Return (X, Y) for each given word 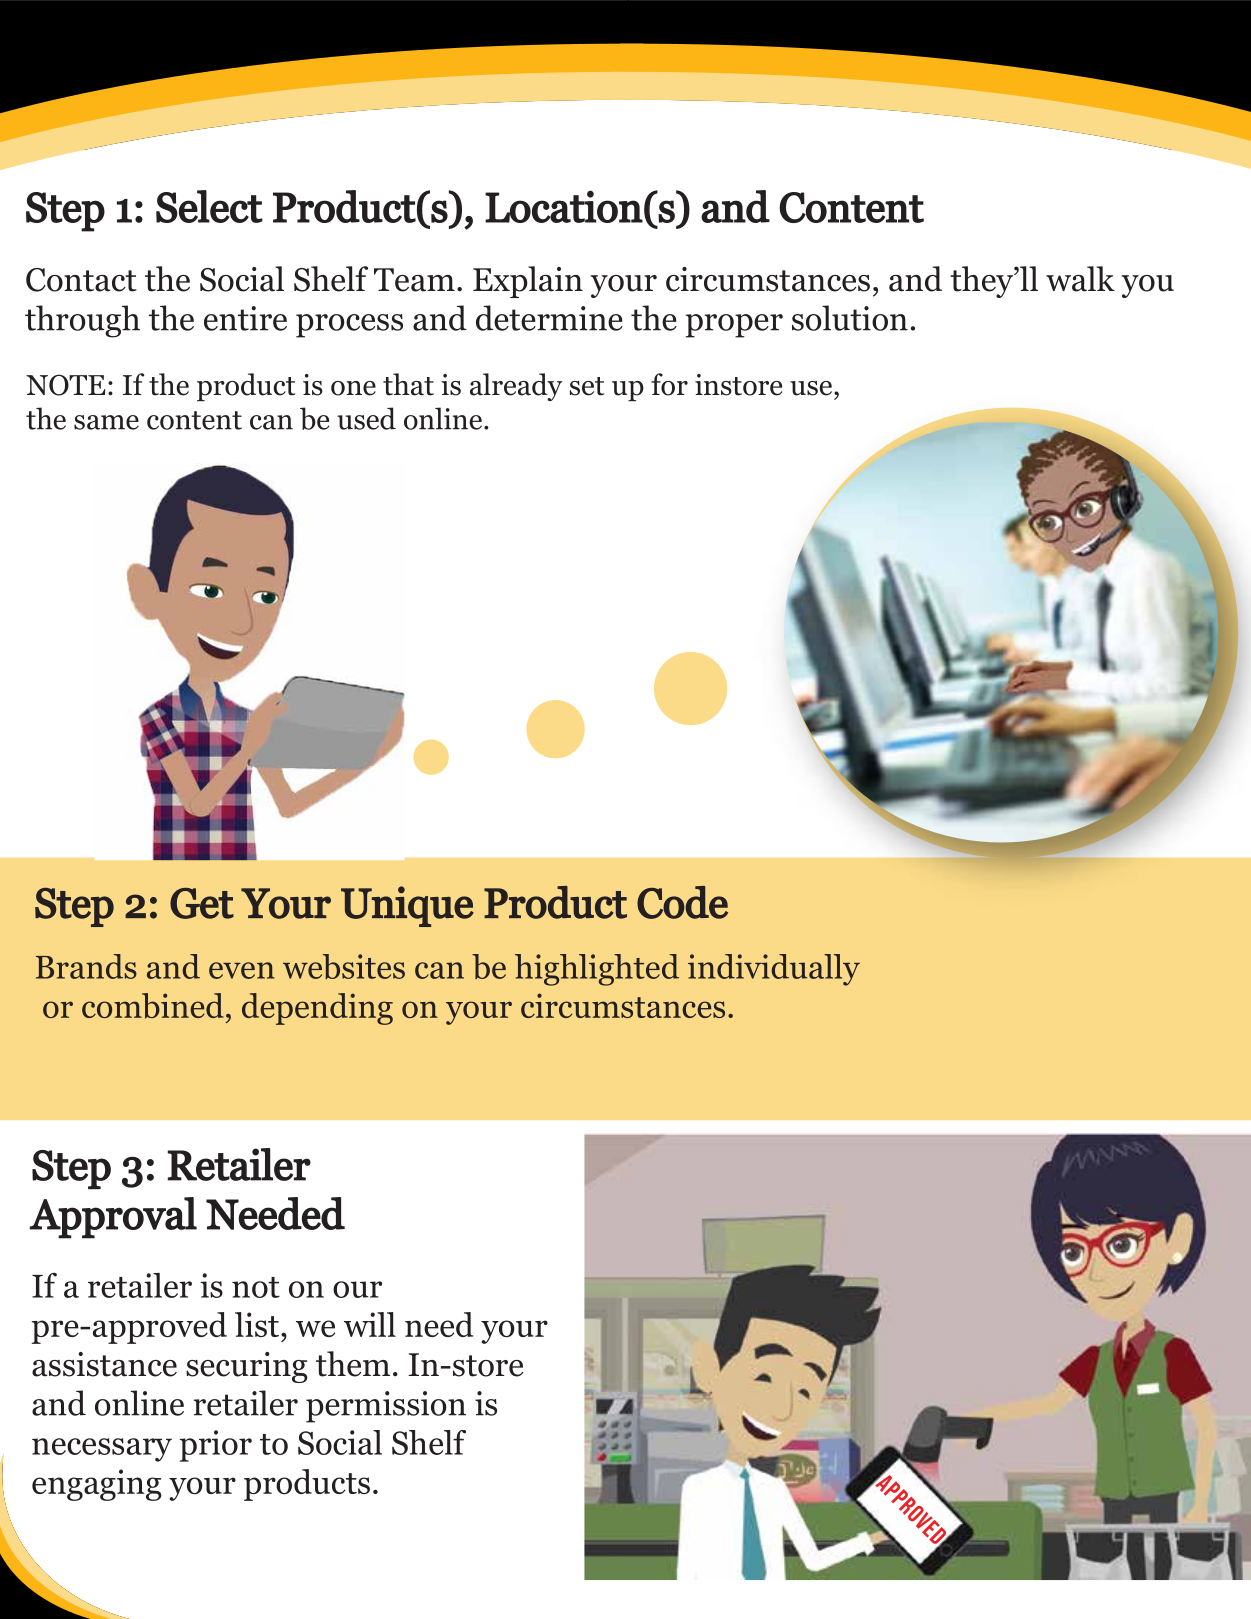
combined (153, 1006)
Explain (528, 282)
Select (209, 206)
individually (774, 970)
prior (216, 1446)
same (106, 422)
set (587, 386)
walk (1080, 279)
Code (682, 902)
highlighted (597, 970)
